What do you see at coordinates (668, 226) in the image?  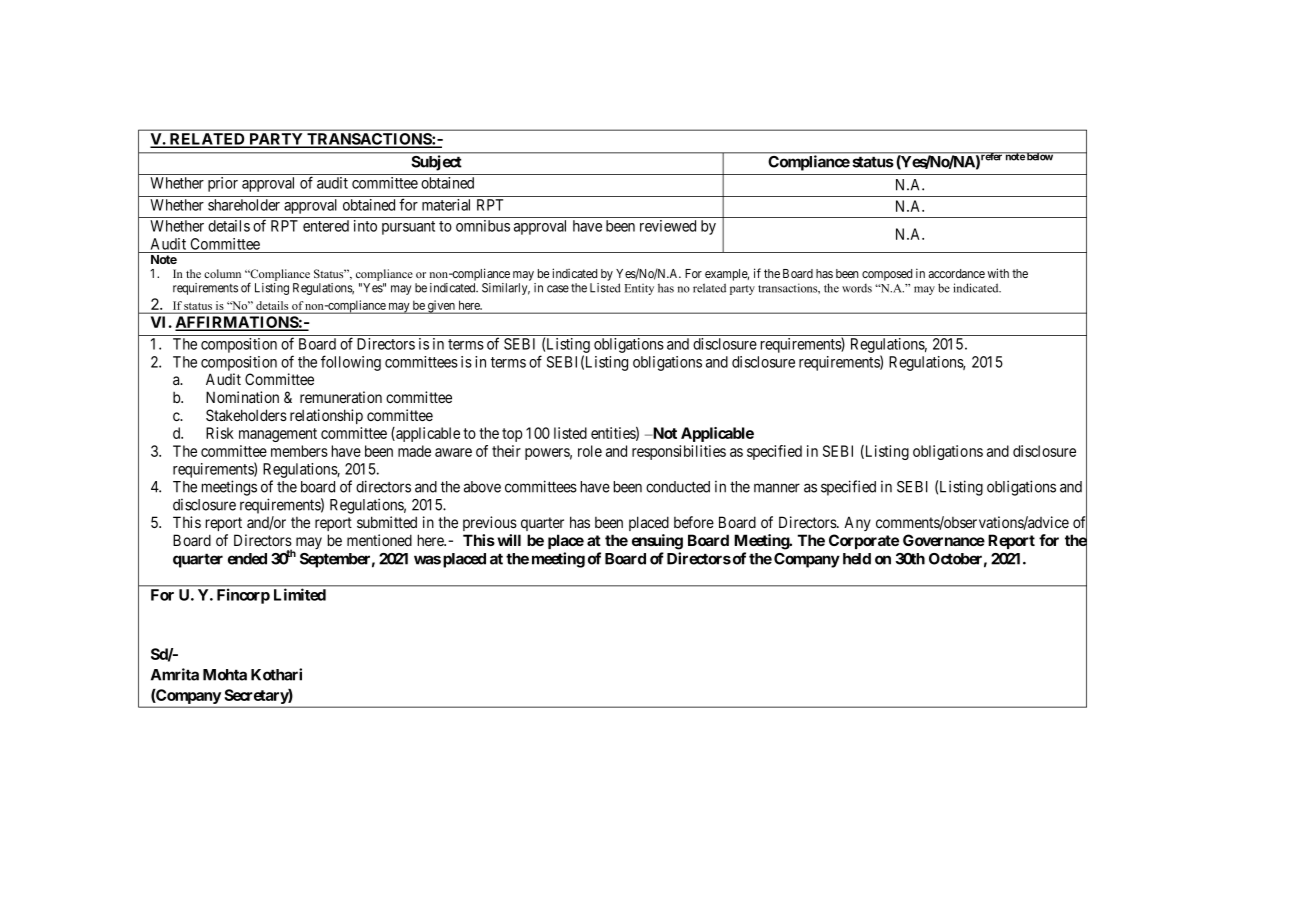 I see `reviewed` at bounding box center [668, 226].
